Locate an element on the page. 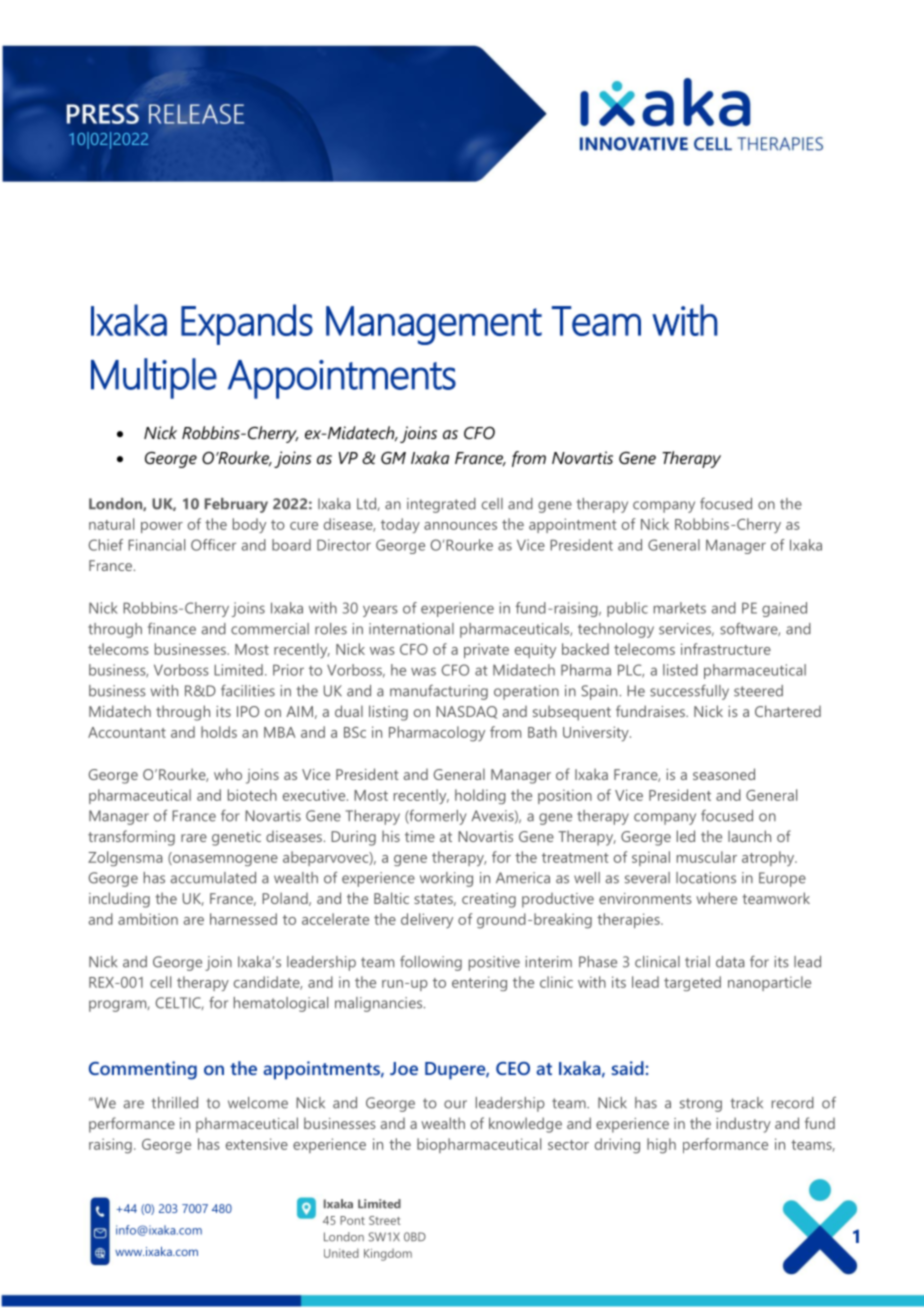  integrated is located at coordinates (441, 505).
